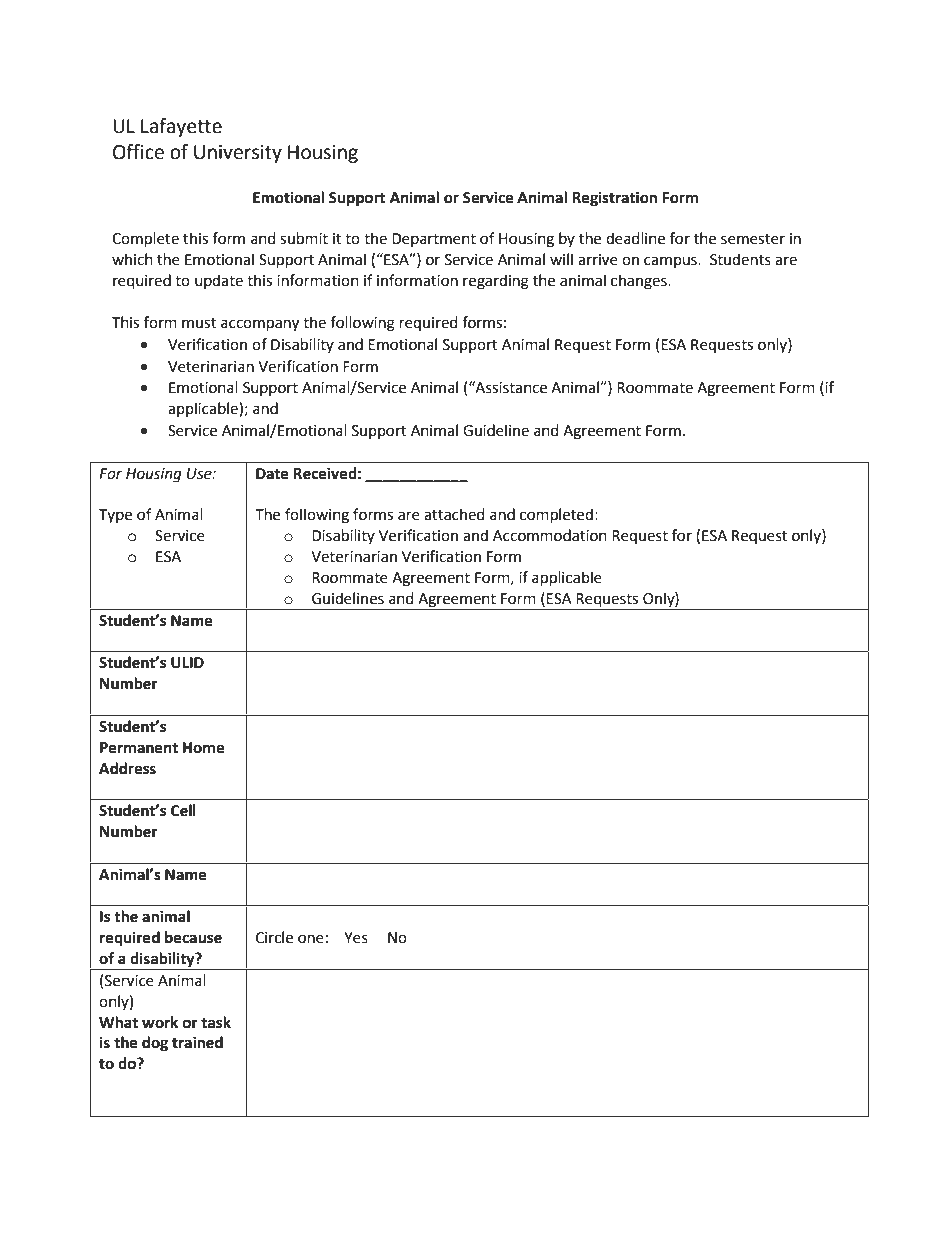 The height and width of the document is (1233, 952). Describe the element at coordinates (311, 939) in the document. I see `one` at that location.
